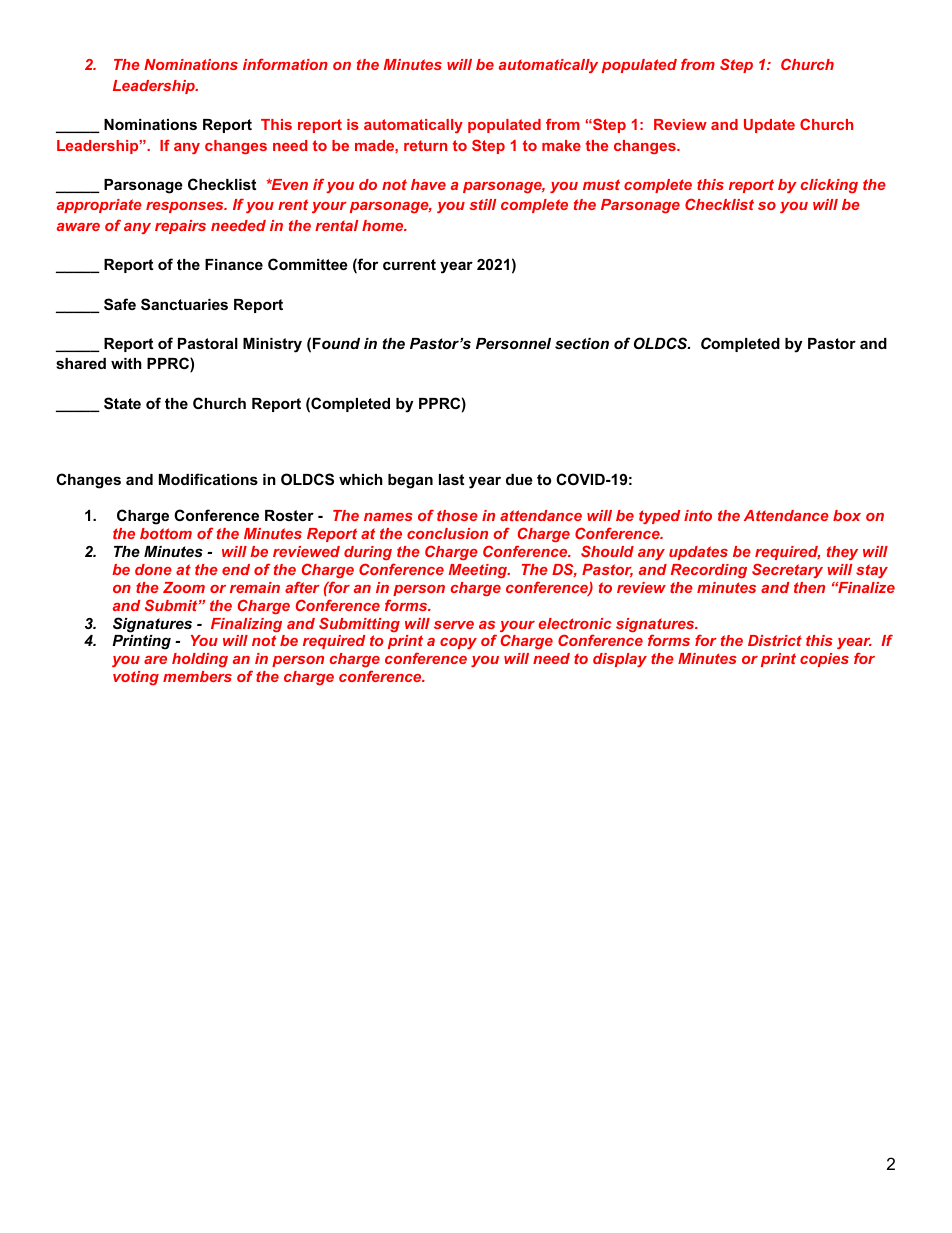 This document has width=952, height=1233. Describe the element at coordinates (180, 227) in the document. I see `repairs` at that location.
